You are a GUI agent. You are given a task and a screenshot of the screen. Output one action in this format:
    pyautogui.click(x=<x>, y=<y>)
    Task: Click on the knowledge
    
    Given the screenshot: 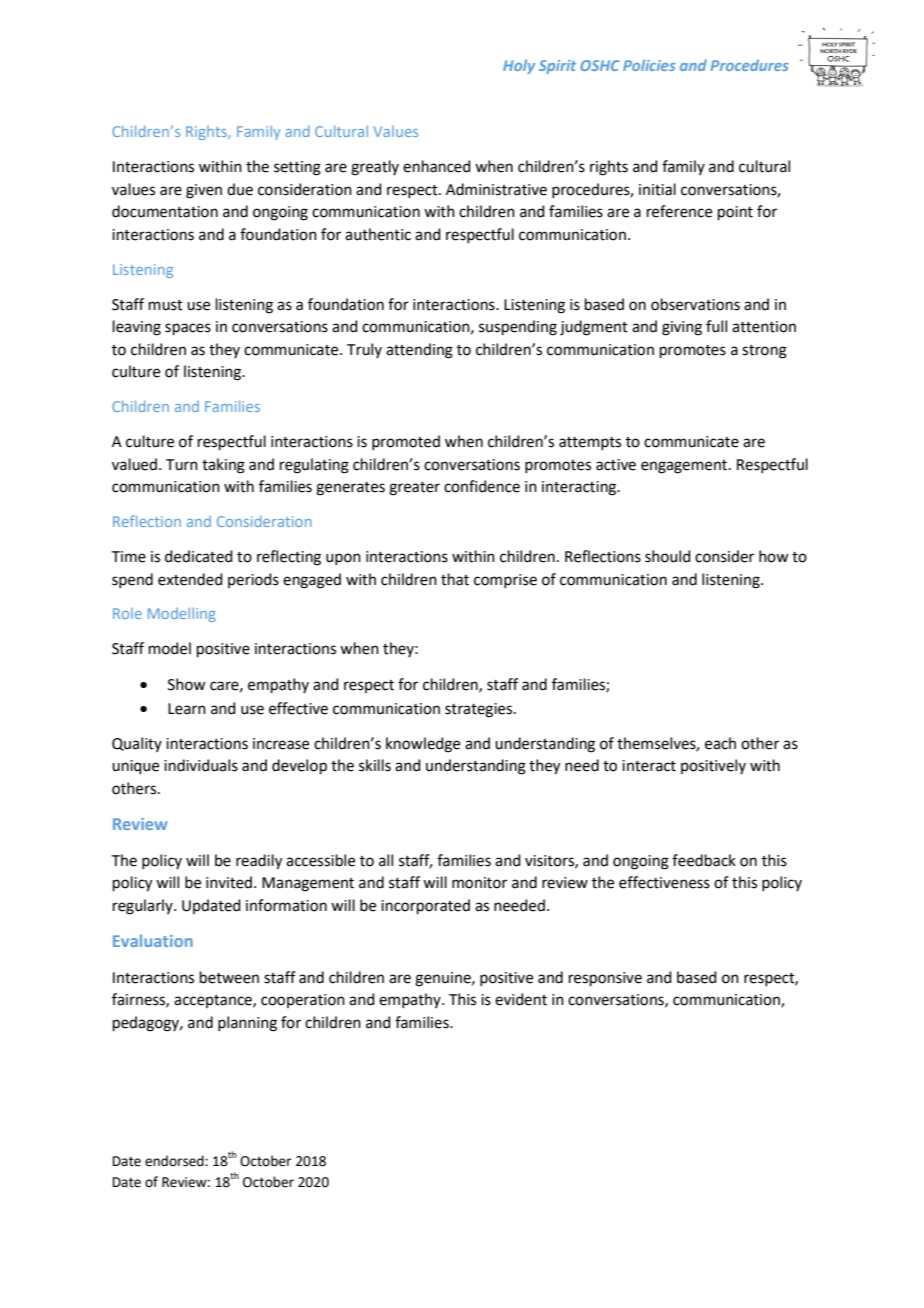 What is the action you would take?
    pyautogui.click(x=423, y=745)
